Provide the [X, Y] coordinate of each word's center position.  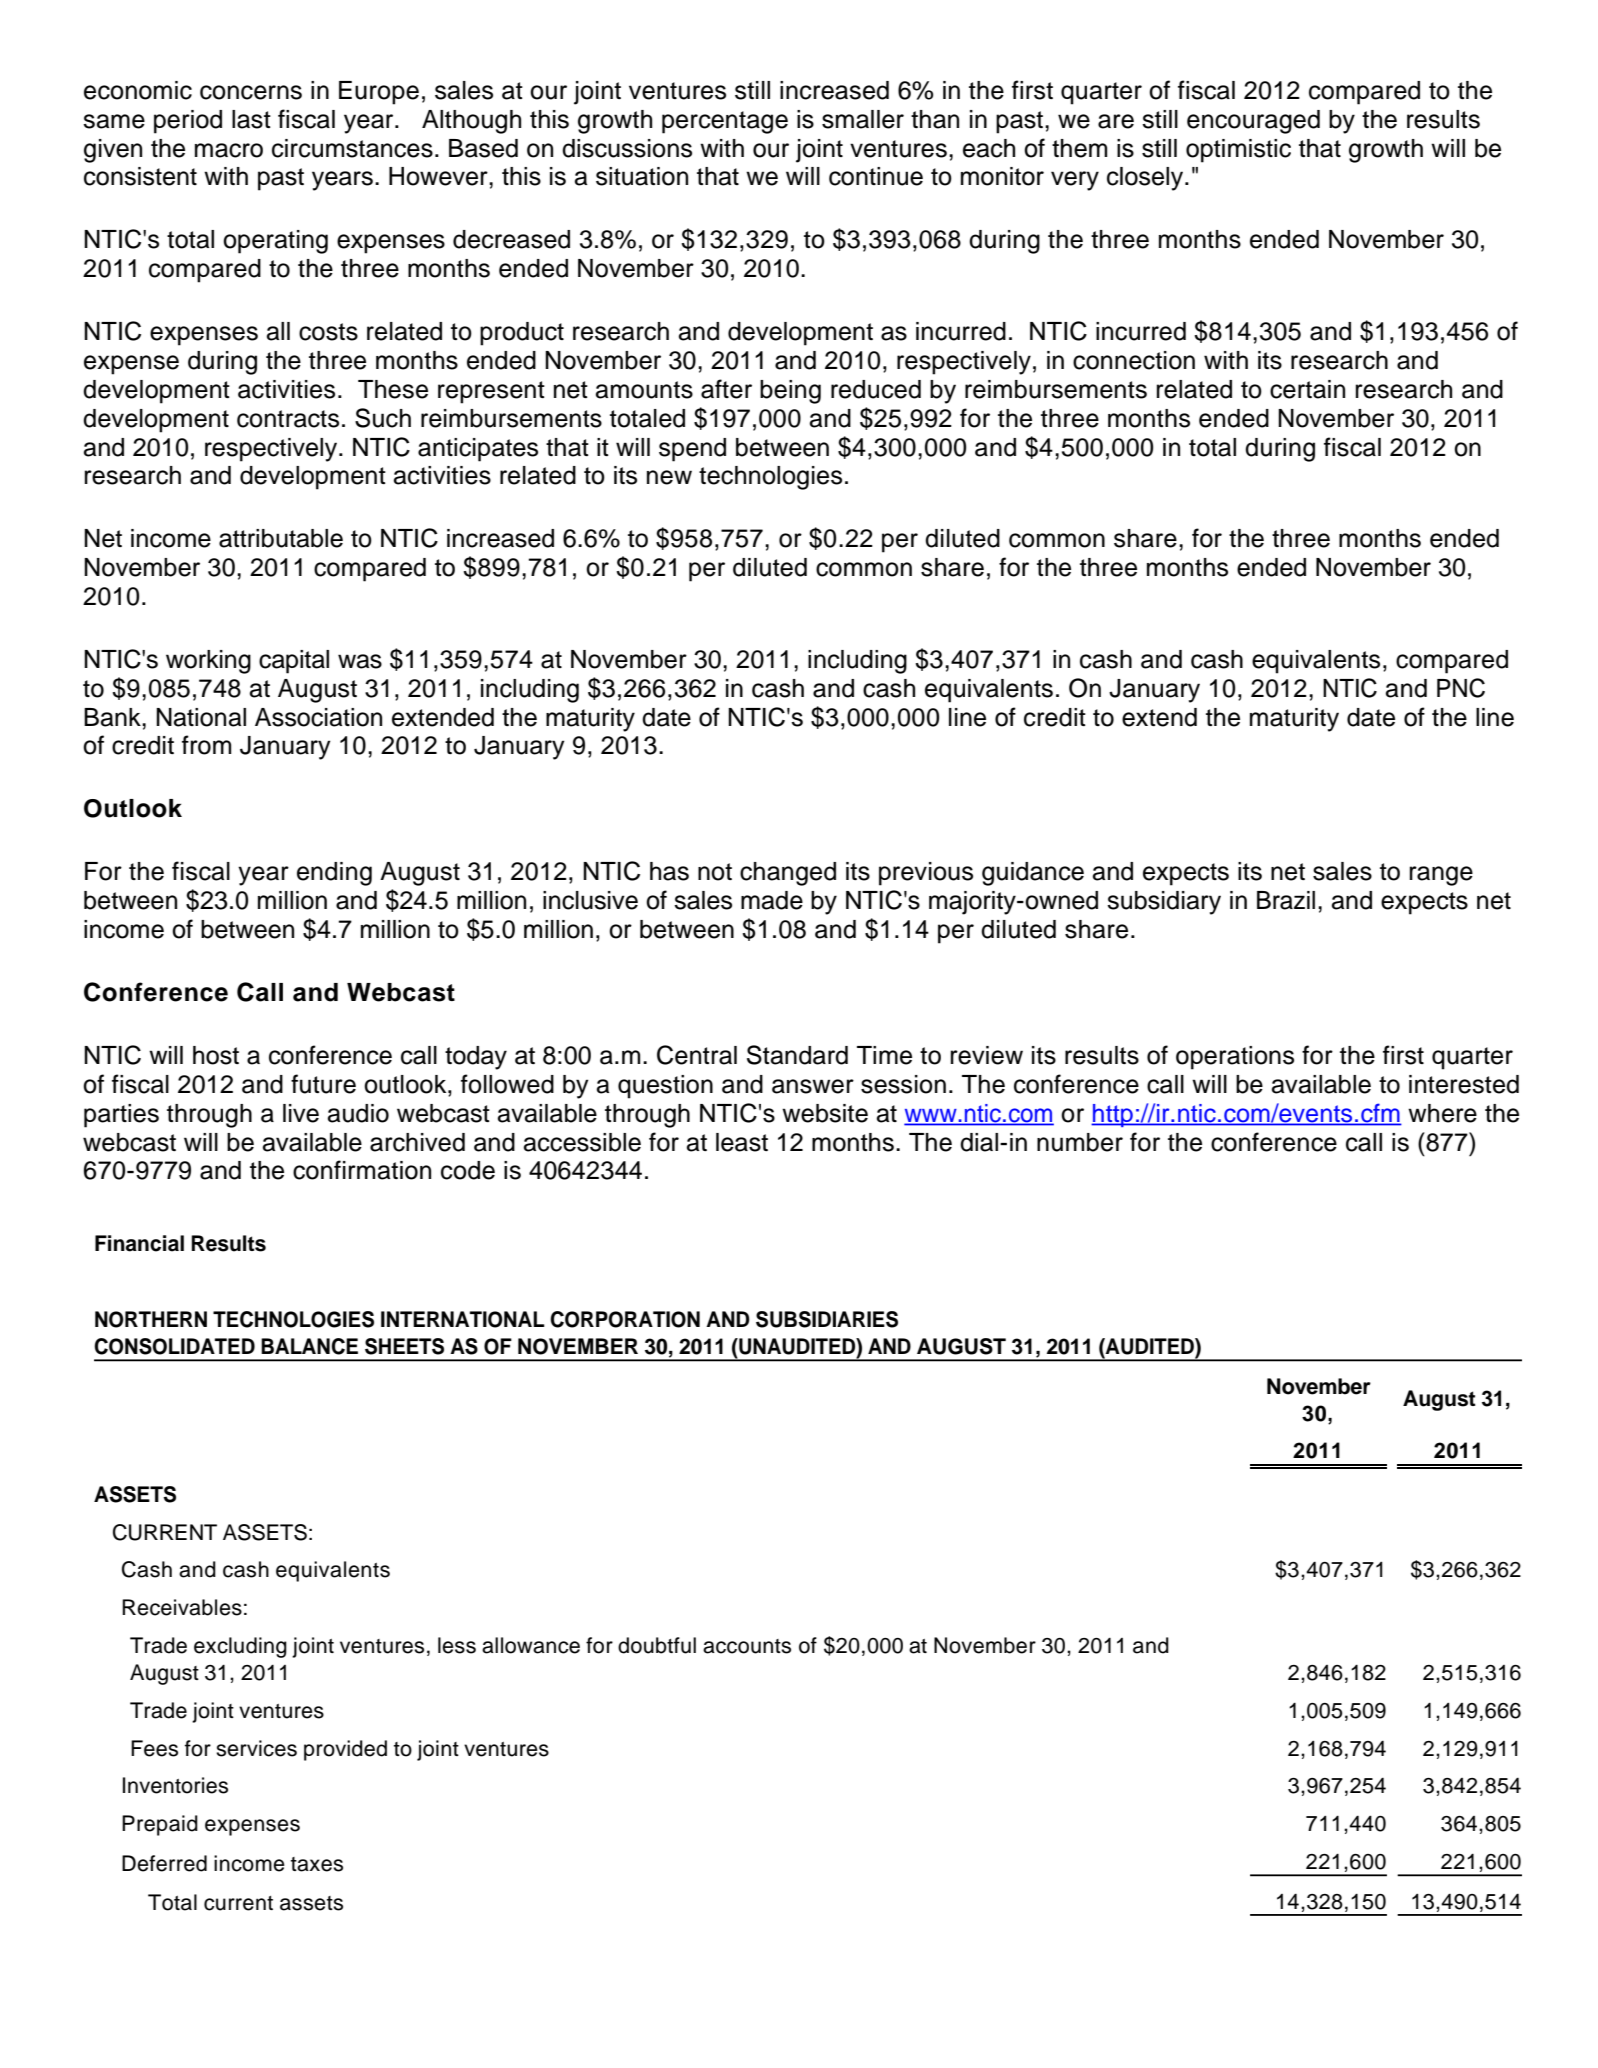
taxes [317, 1864]
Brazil [1286, 900]
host [216, 1055]
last [251, 119]
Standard [797, 1055]
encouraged [1253, 122]
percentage [725, 122]
